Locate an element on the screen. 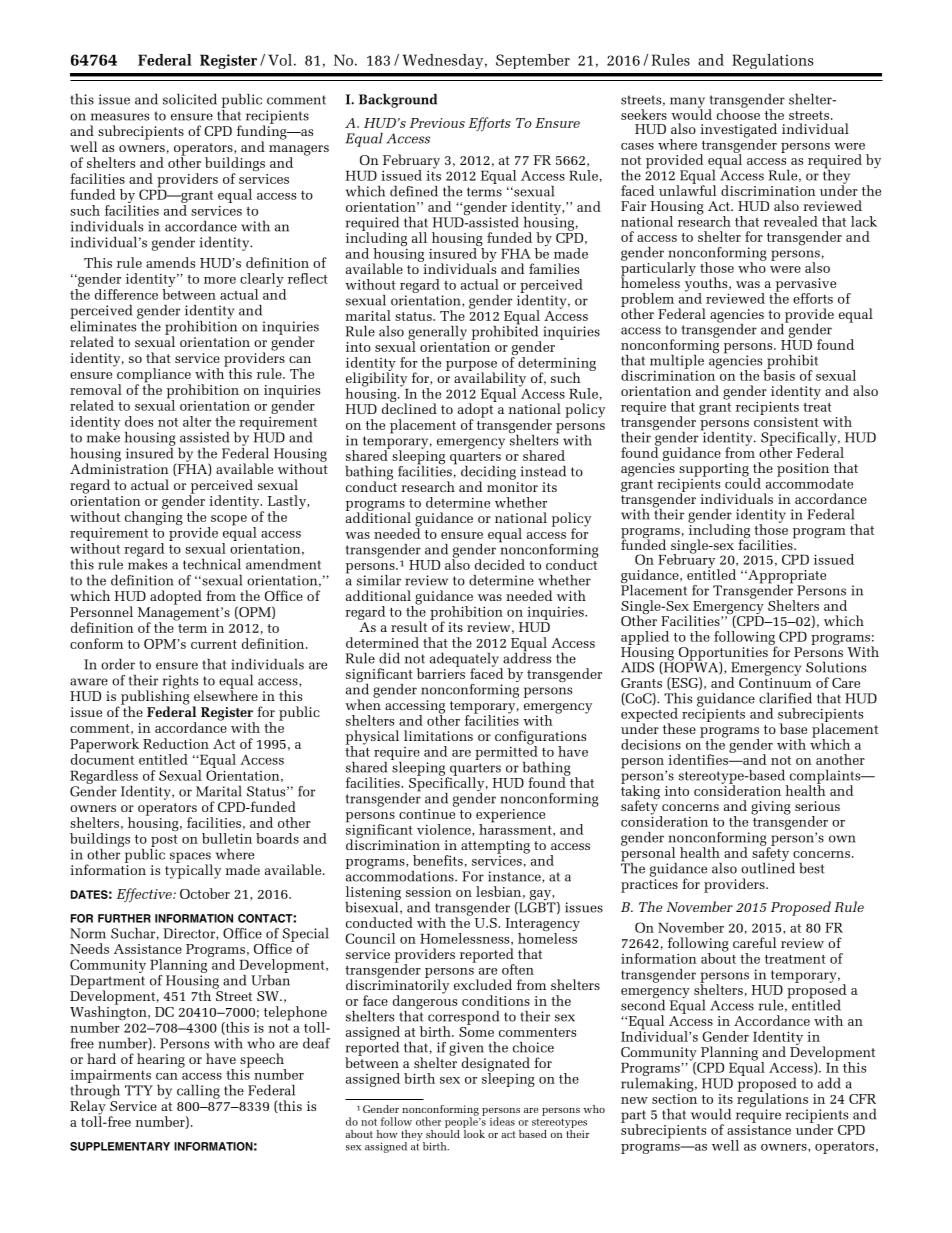 This screenshot has width=952, height=1233. alter is located at coordinates (197, 421).
